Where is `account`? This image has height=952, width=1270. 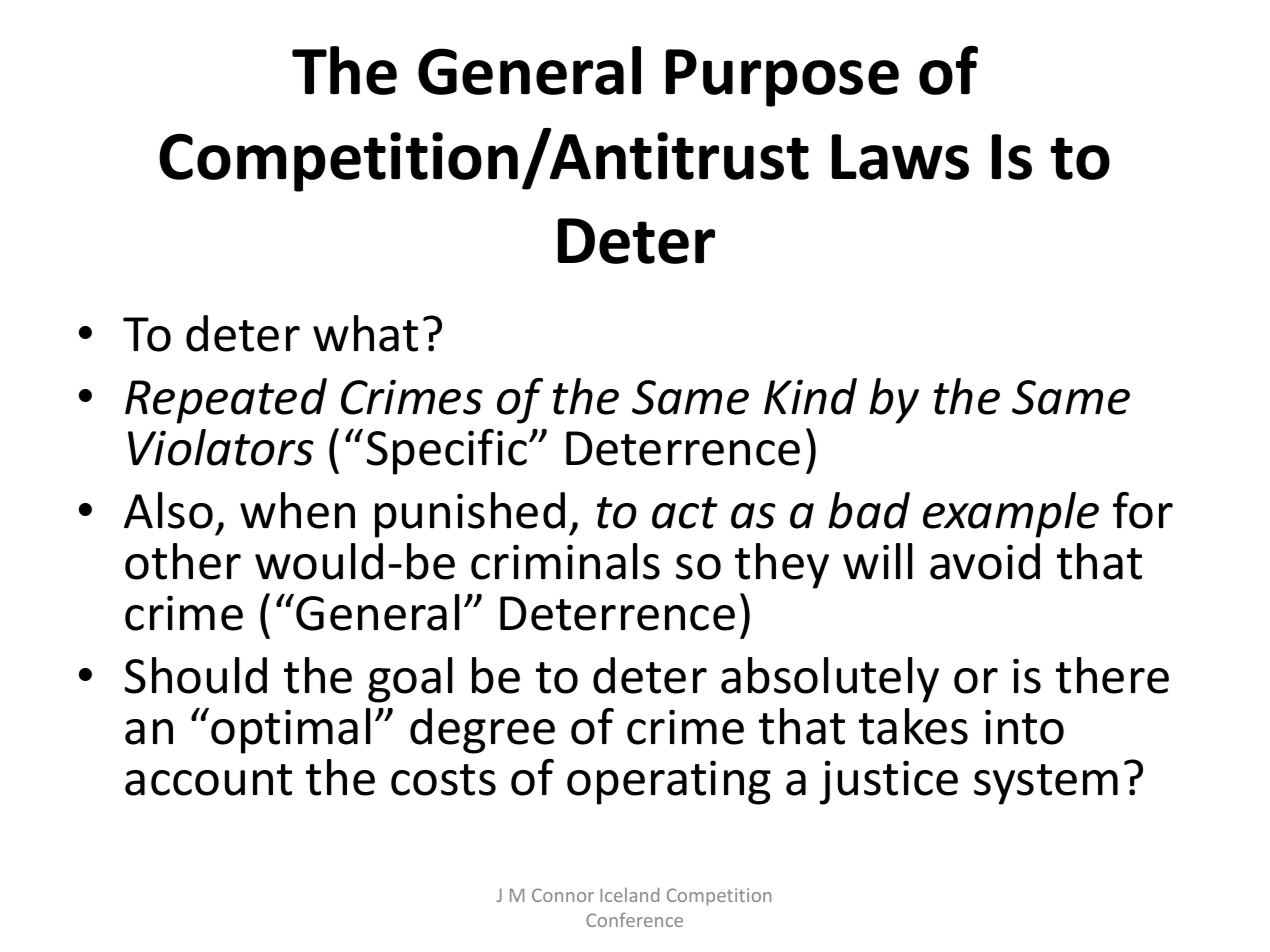
account is located at coordinates (208, 780).
